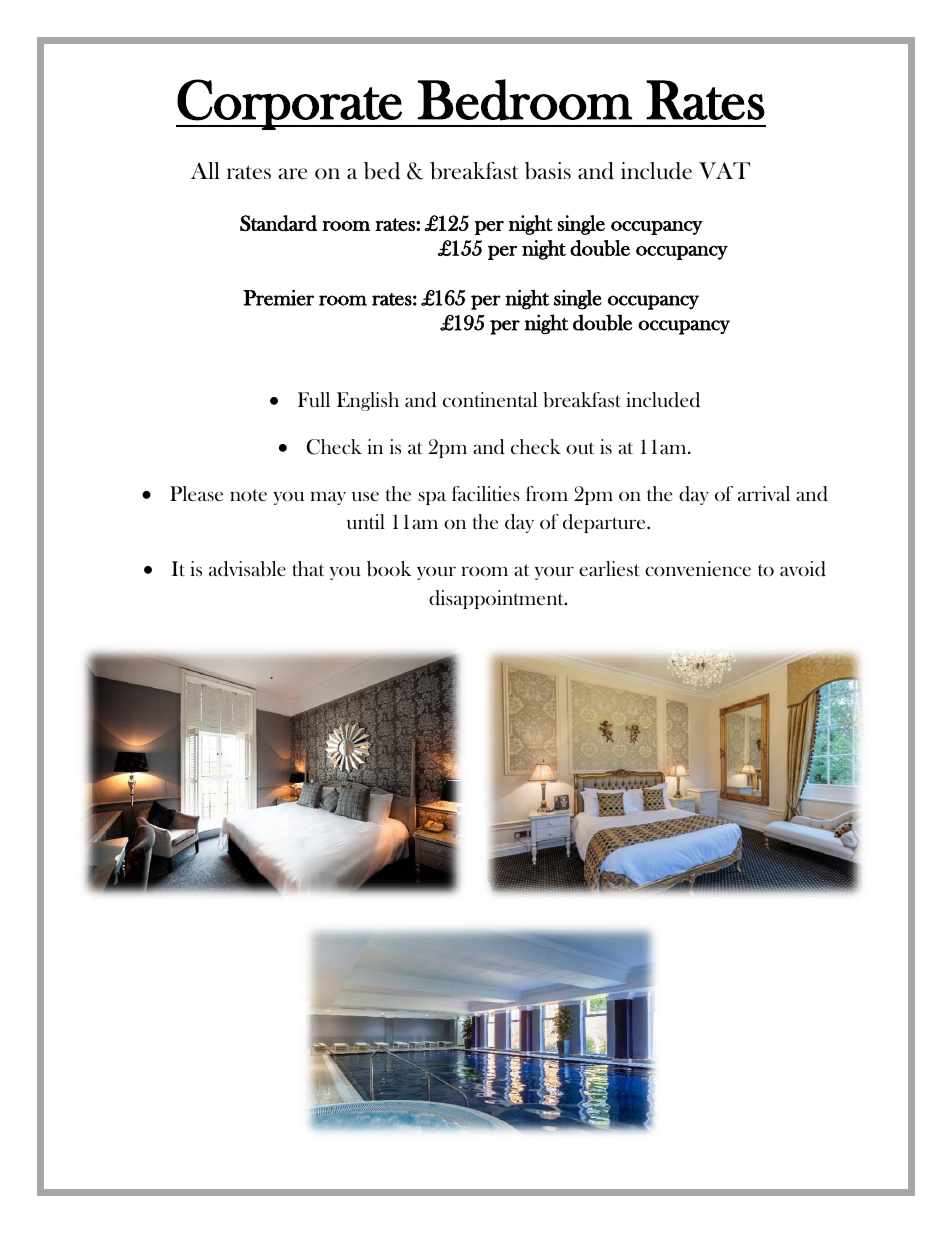  What do you see at coordinates (548, 171) in the screenshot?
I see `basis` at bounding box center [548, 171].
